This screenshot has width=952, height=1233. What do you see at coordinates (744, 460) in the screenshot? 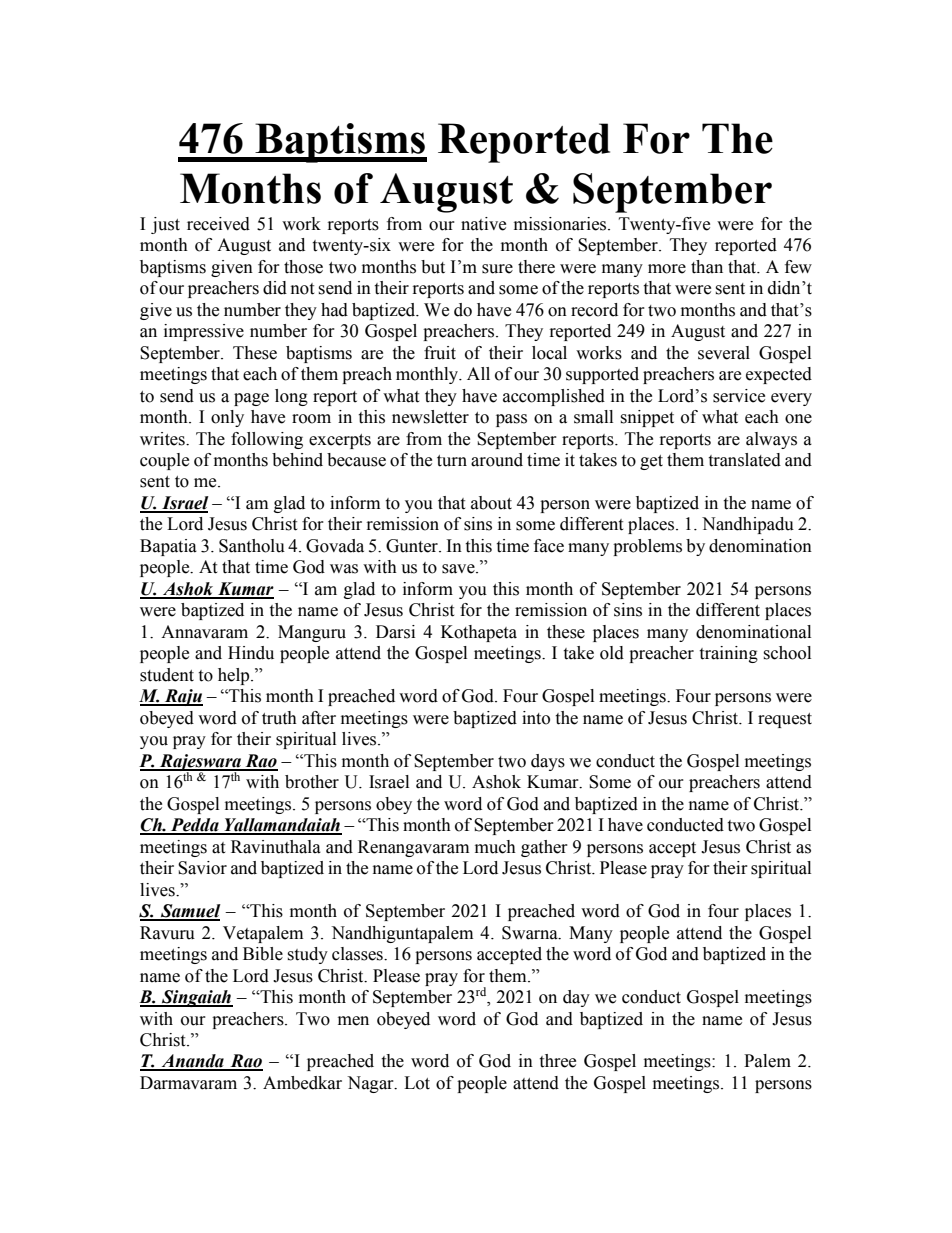
I see `translated` at bounding box center [744, 460].
